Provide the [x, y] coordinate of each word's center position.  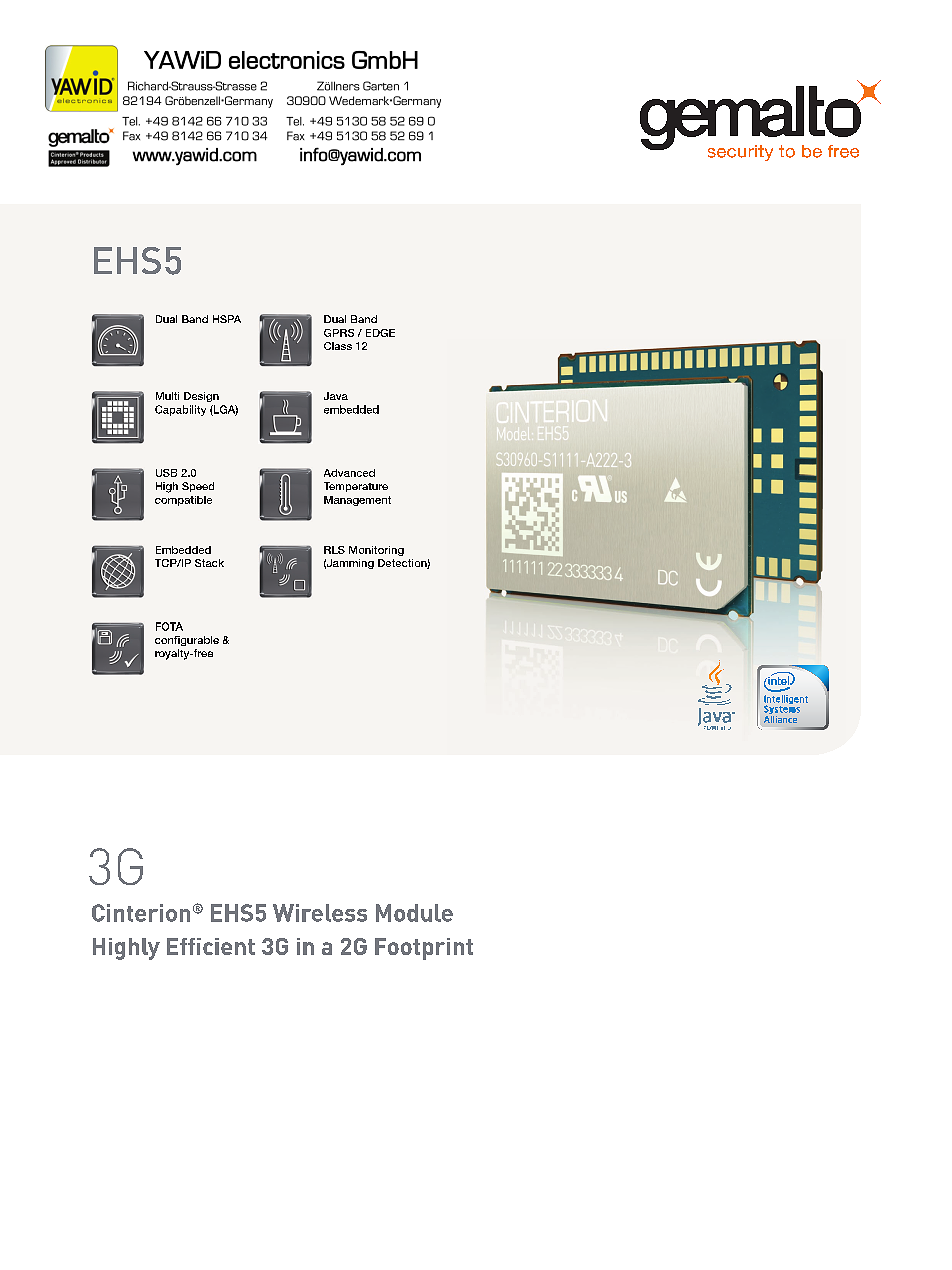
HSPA [227, 319]
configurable [187, 641]
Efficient [211, 946]
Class [338, 346]
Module [414, 913]
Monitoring [376, 551]
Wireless [320, 913]
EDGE [380, 333]
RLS [334, 550]
